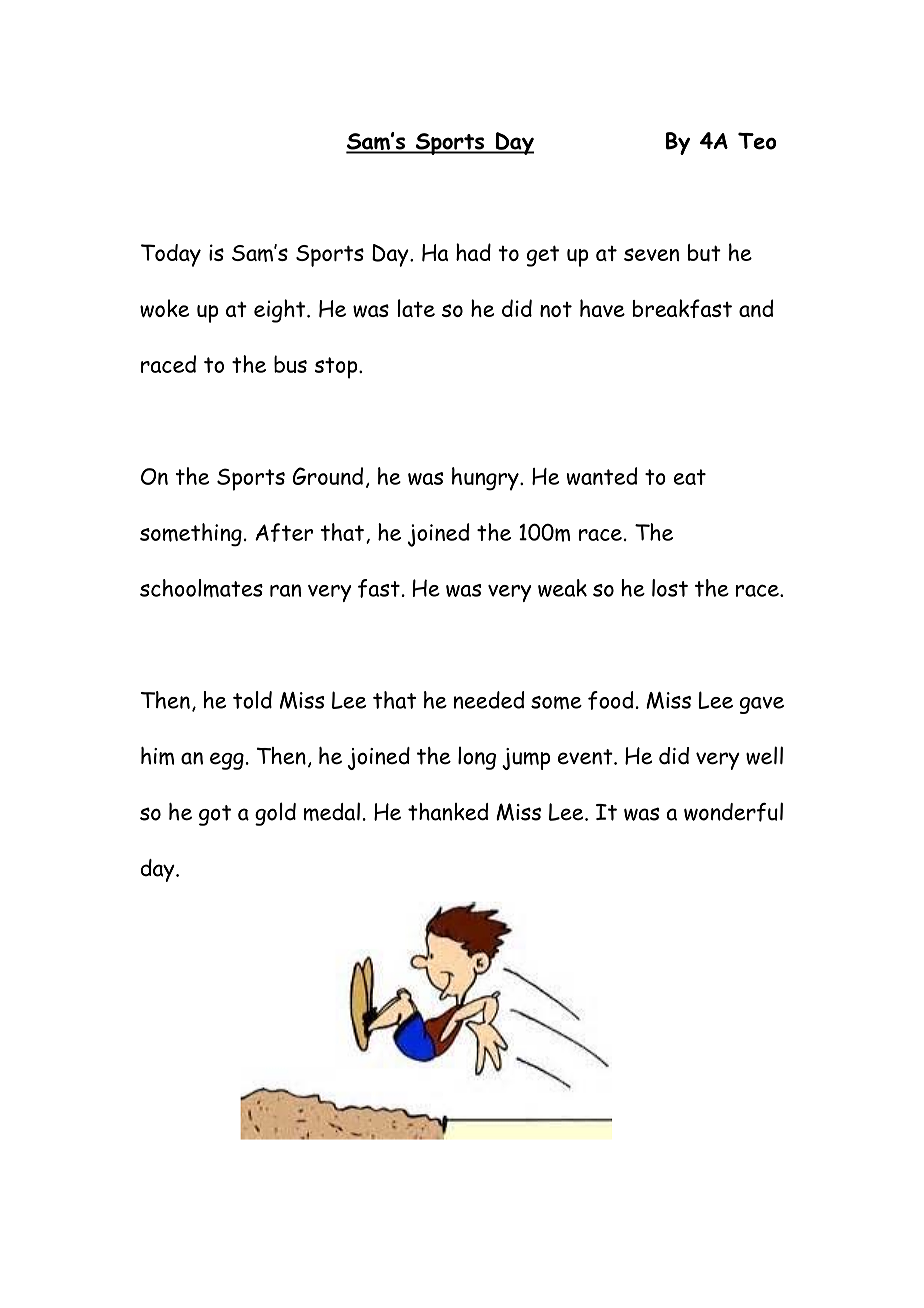 This document has width=924, height=1308. What do you see at coordinates (704, 253) in the document?
I see `but` at bounding box center [704, 253].
